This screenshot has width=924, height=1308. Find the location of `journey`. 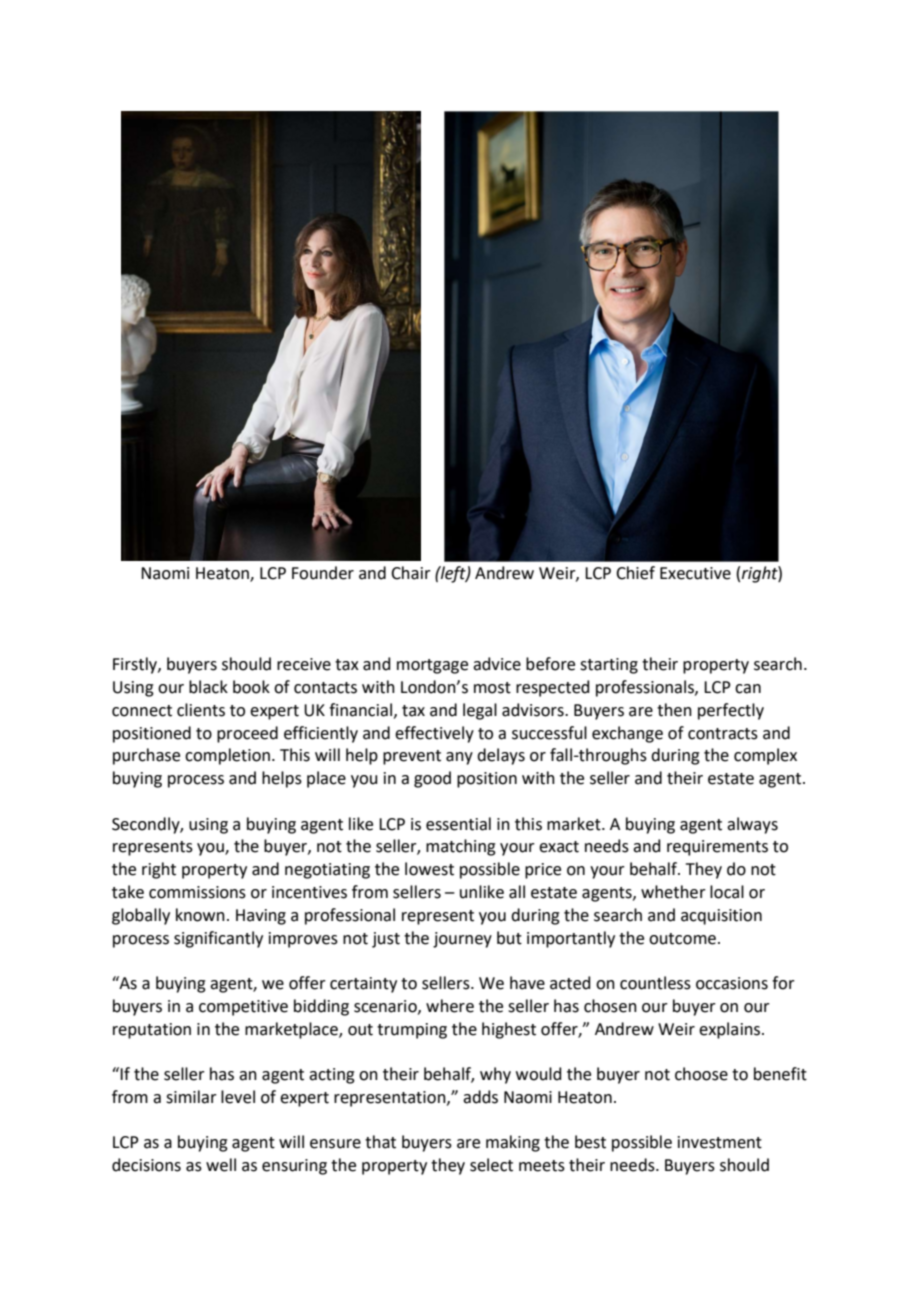

journey is located at coordinates (462, 940).
